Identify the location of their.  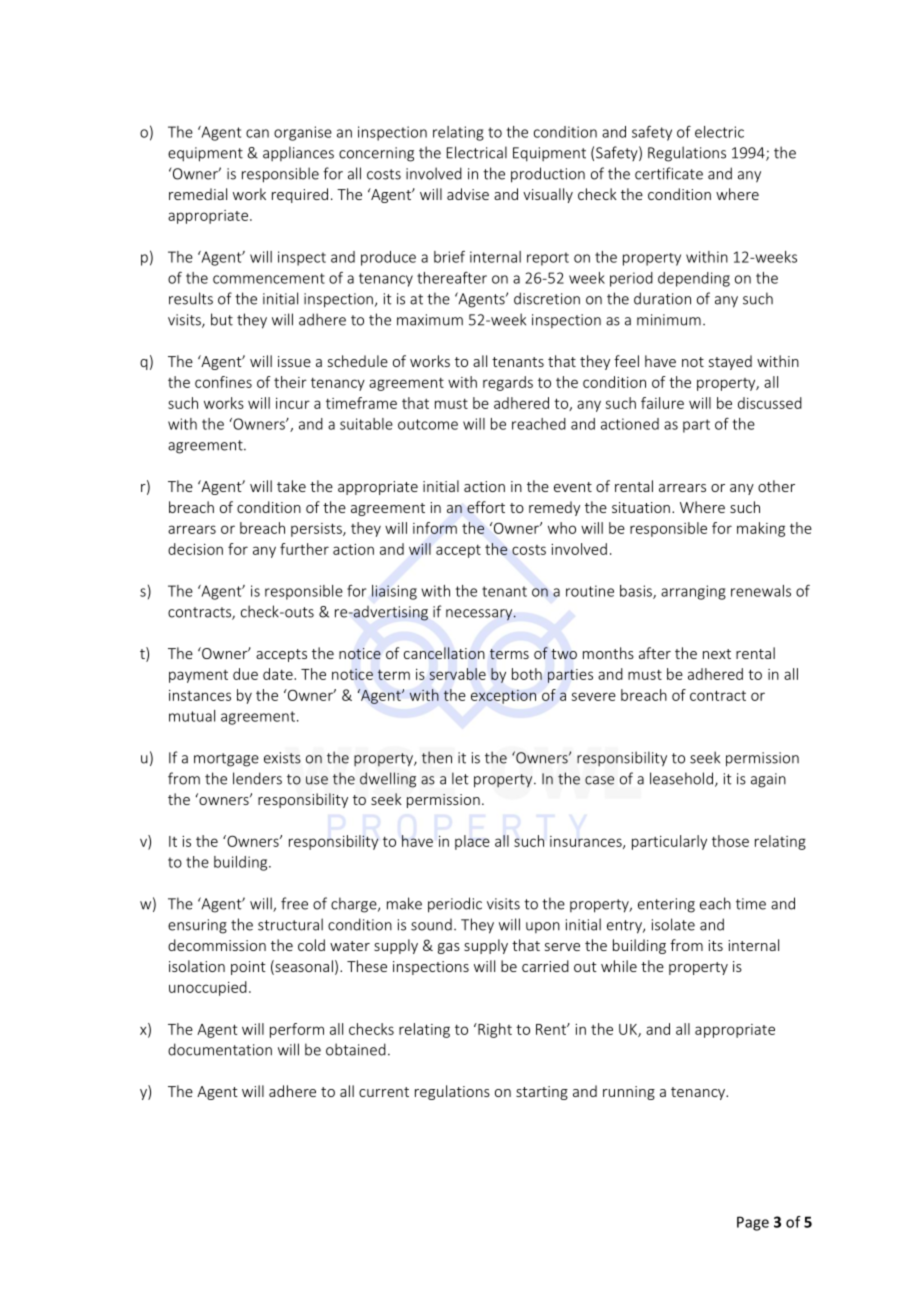
(290, 382).
